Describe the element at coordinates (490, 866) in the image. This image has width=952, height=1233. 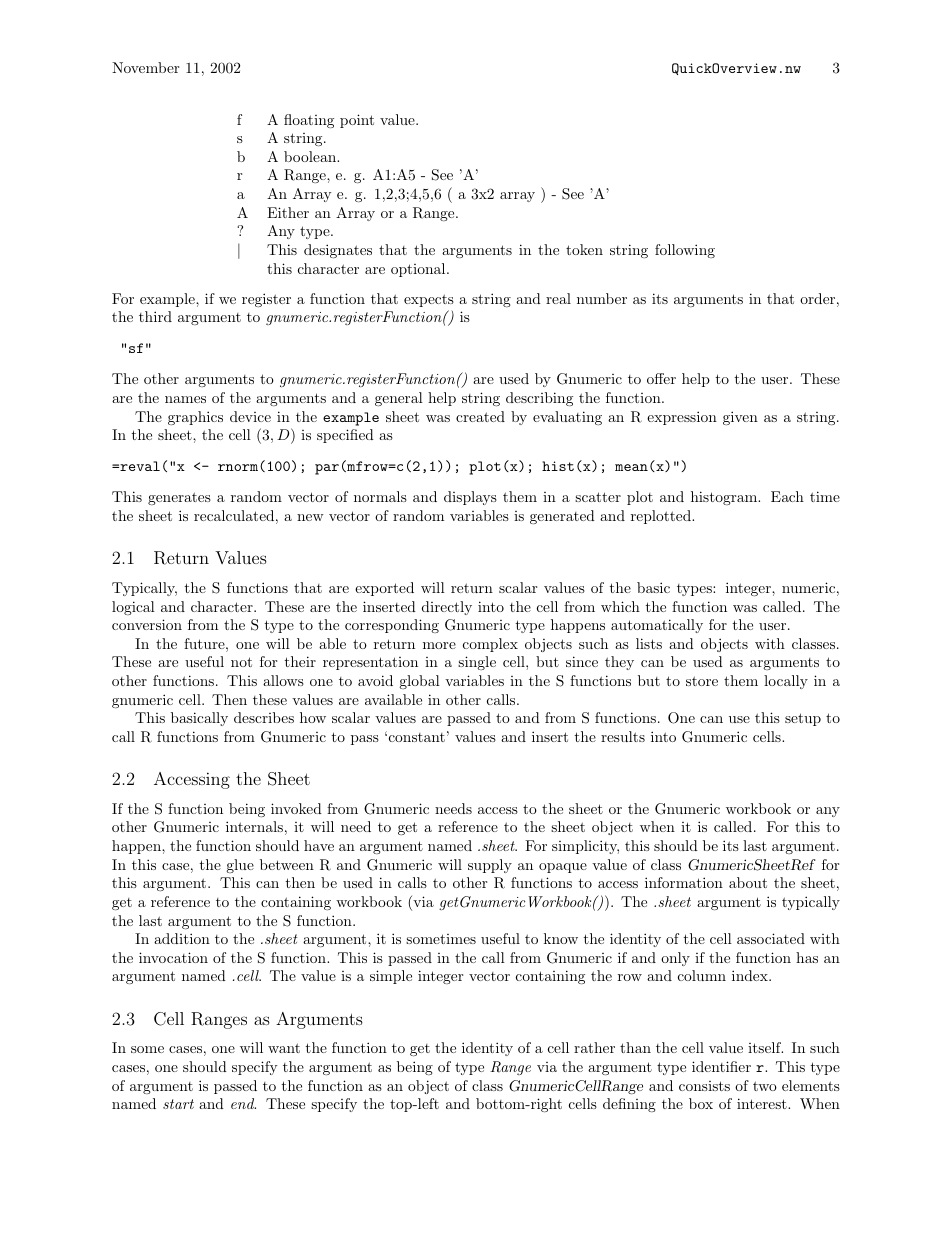
I see `supply` at that location.
